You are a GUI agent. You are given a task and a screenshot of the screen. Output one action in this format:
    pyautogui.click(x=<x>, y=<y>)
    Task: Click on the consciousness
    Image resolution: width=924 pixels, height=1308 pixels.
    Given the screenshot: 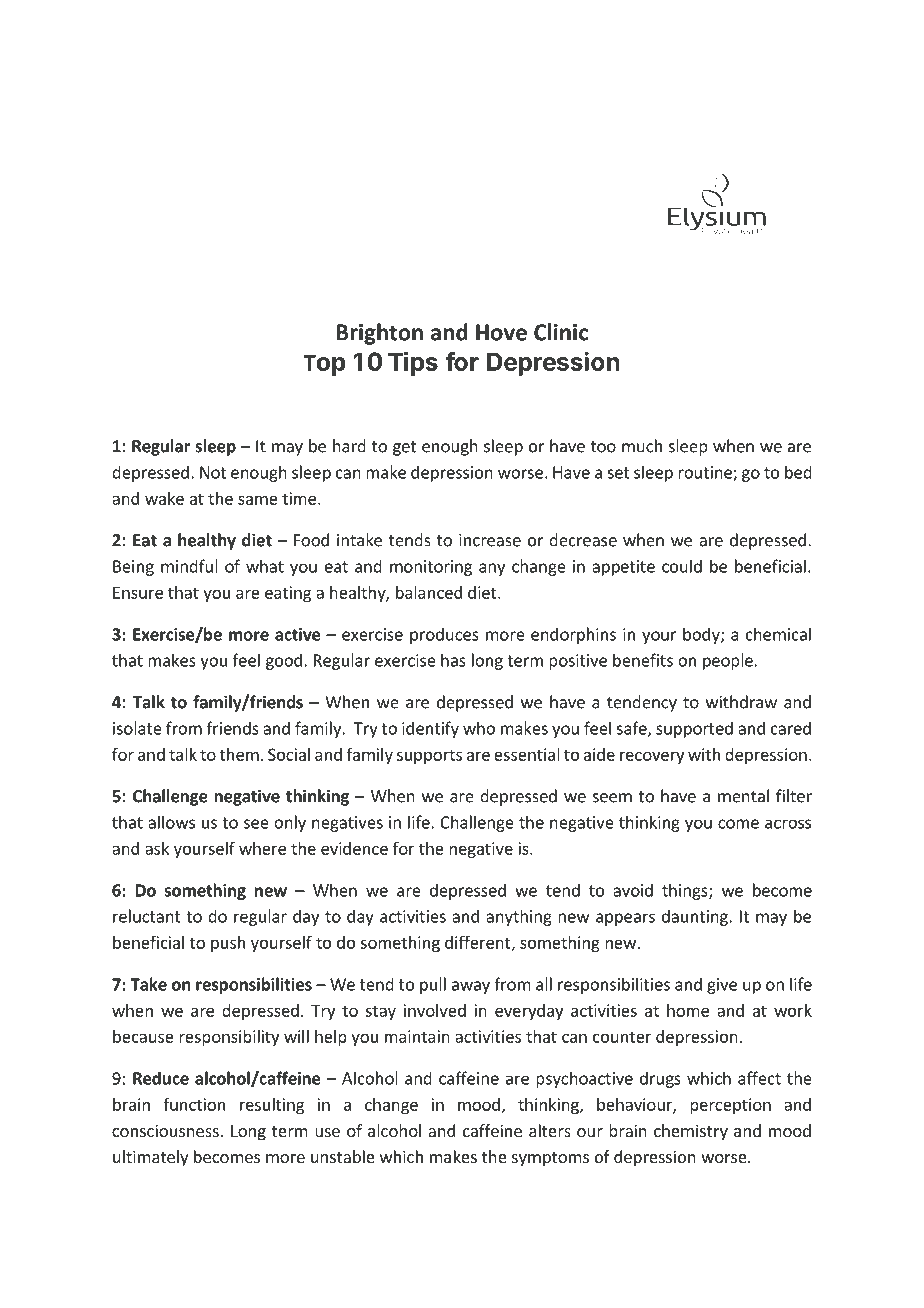 What is the action you would take?
    pyautogui.click(x=165, y=1130)
